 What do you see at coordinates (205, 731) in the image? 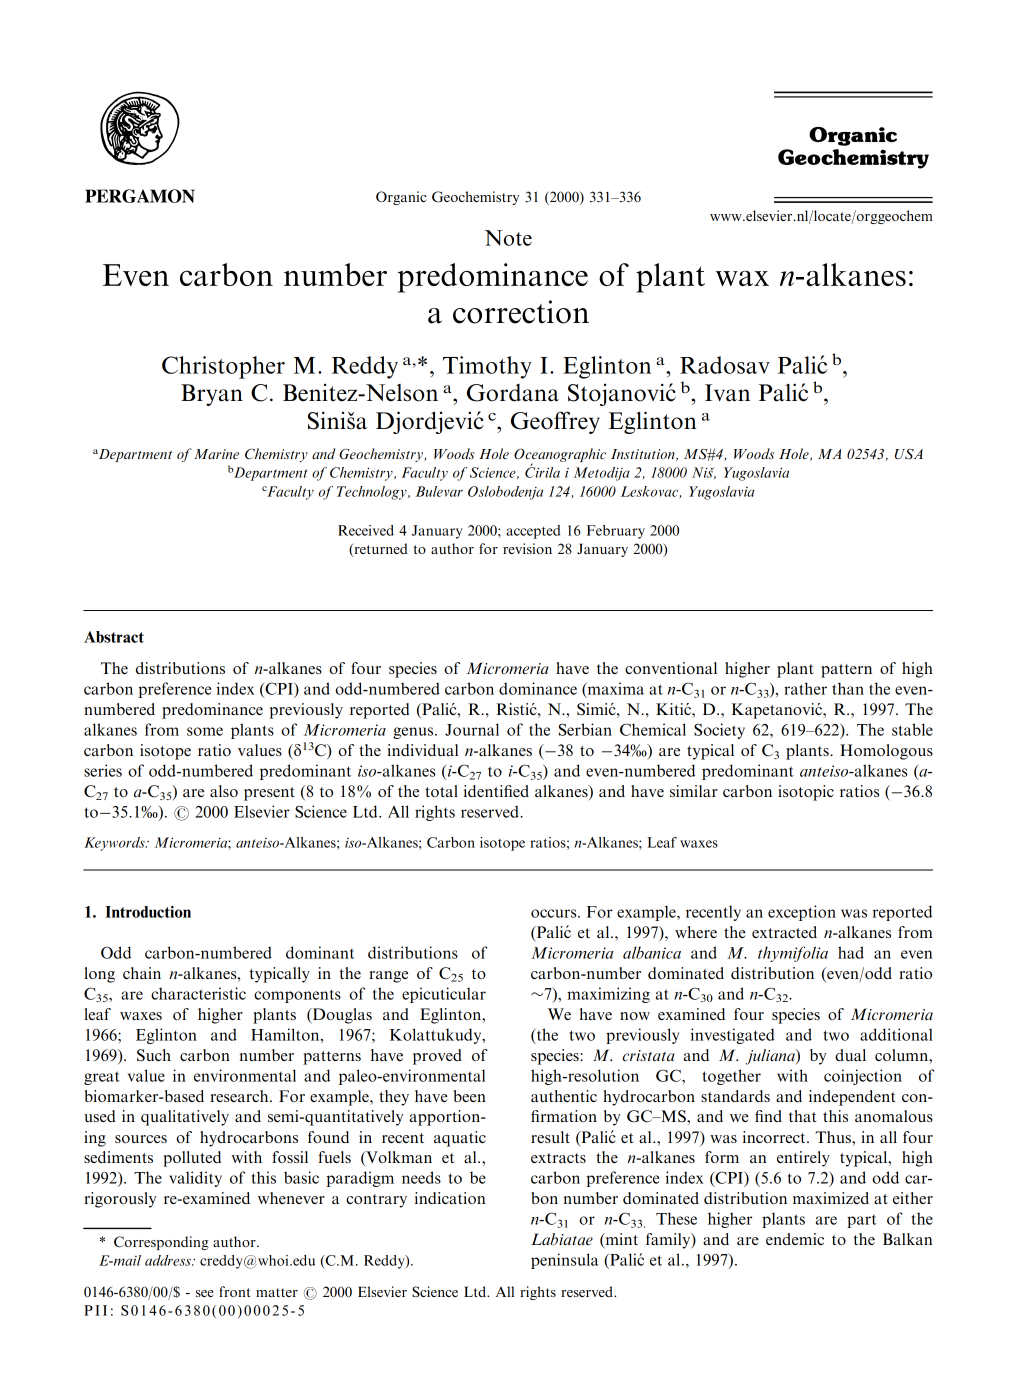
I see `some` at bounding box center [205, 731].
